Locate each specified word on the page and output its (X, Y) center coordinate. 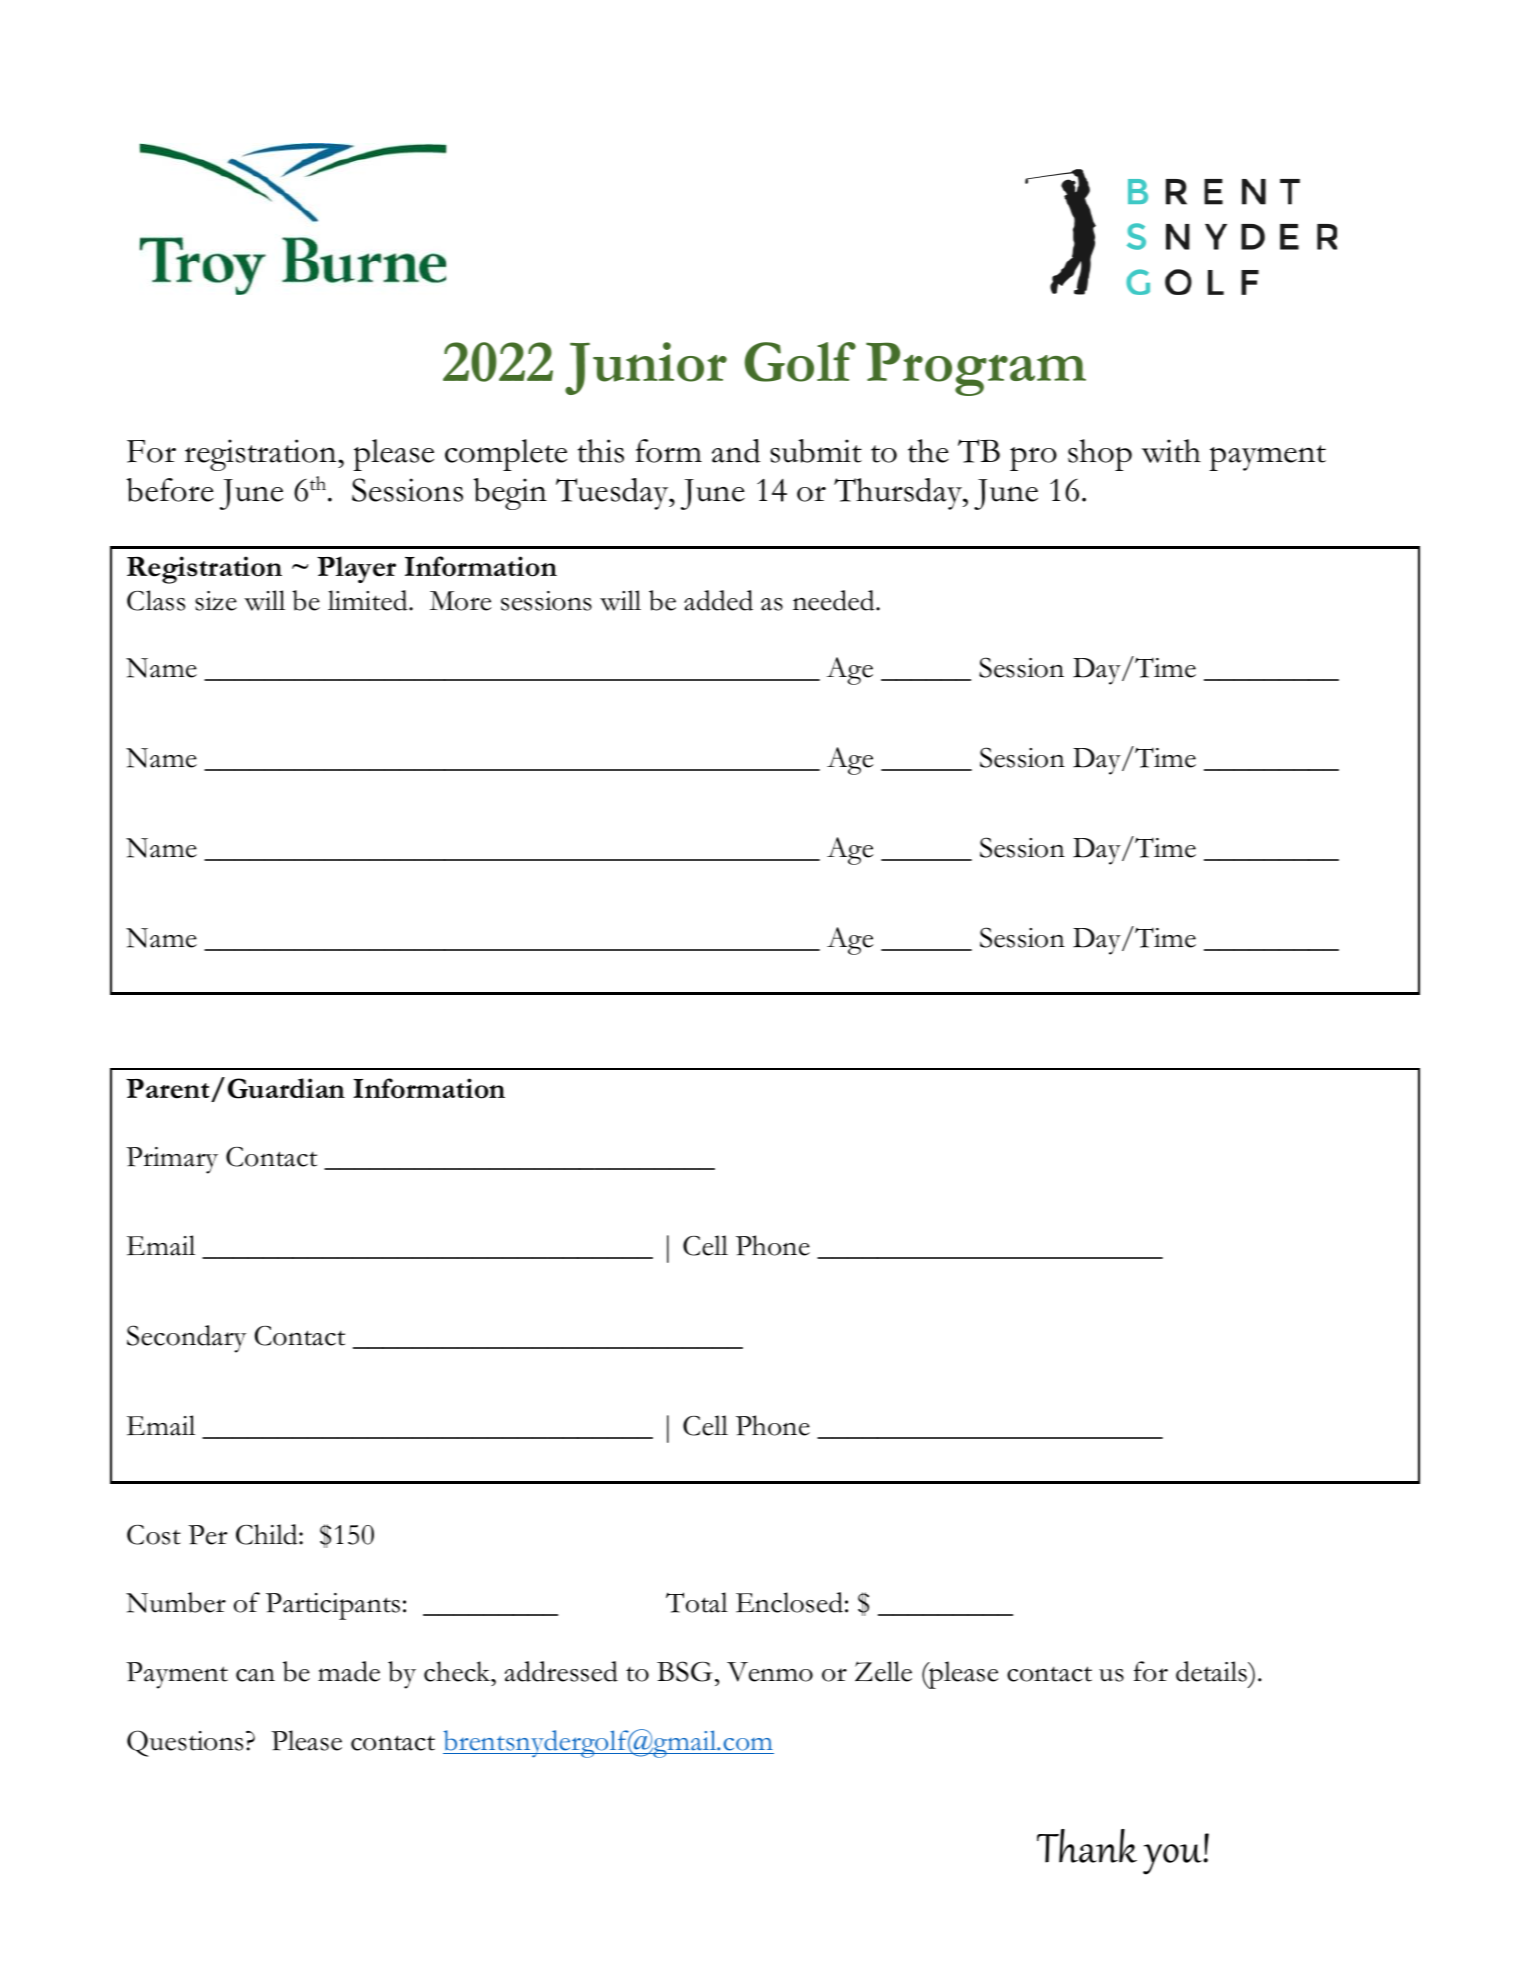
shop (1100, 455)
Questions (185, 1743)
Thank (1087, 1846)
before (170, 490)
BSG (685, 1671)
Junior (646, 368)
